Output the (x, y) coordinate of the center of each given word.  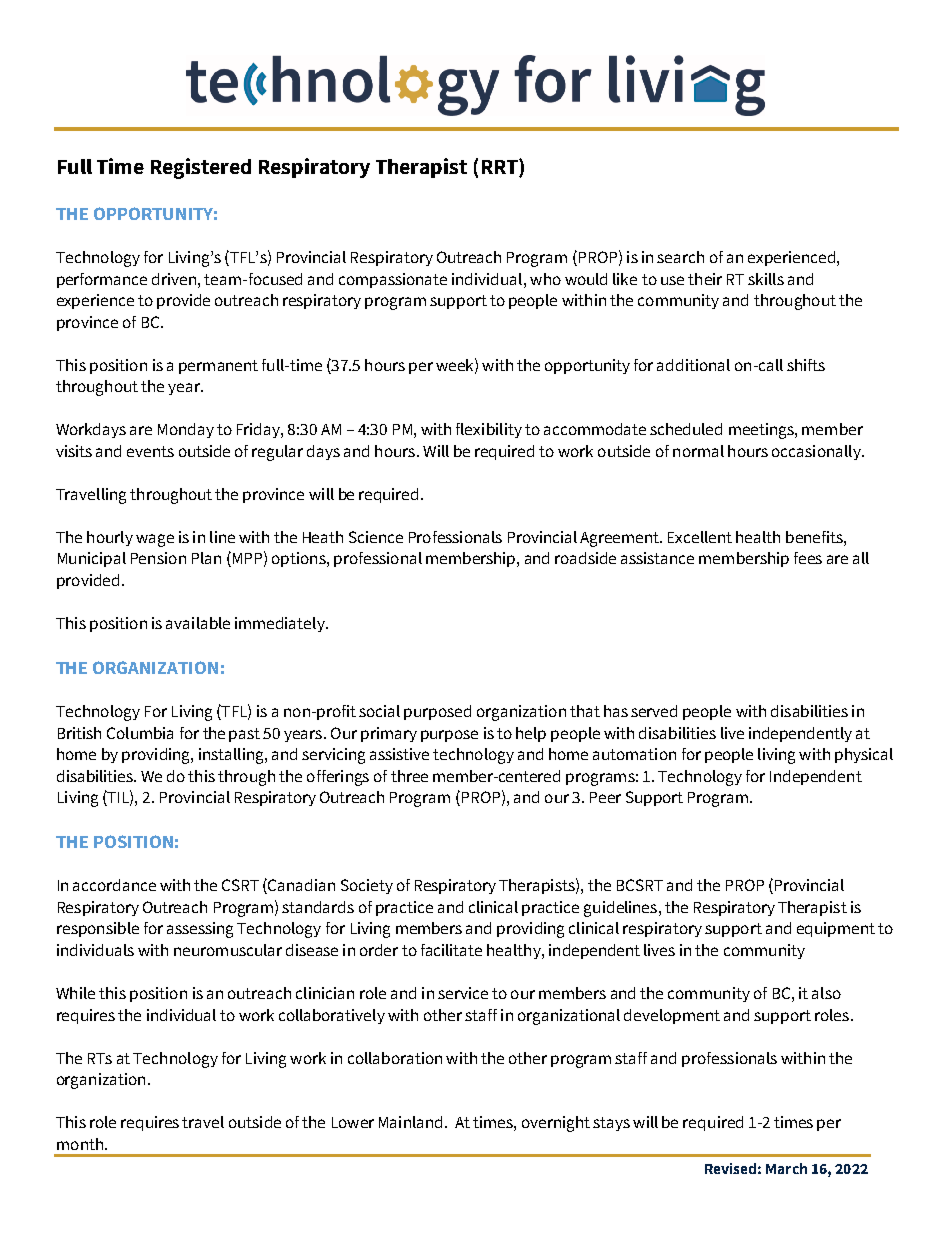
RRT (501, 166)
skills (766, 279)
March (786, 1168)
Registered (201, 168)
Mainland (410, 1122)
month (80, 1144)
